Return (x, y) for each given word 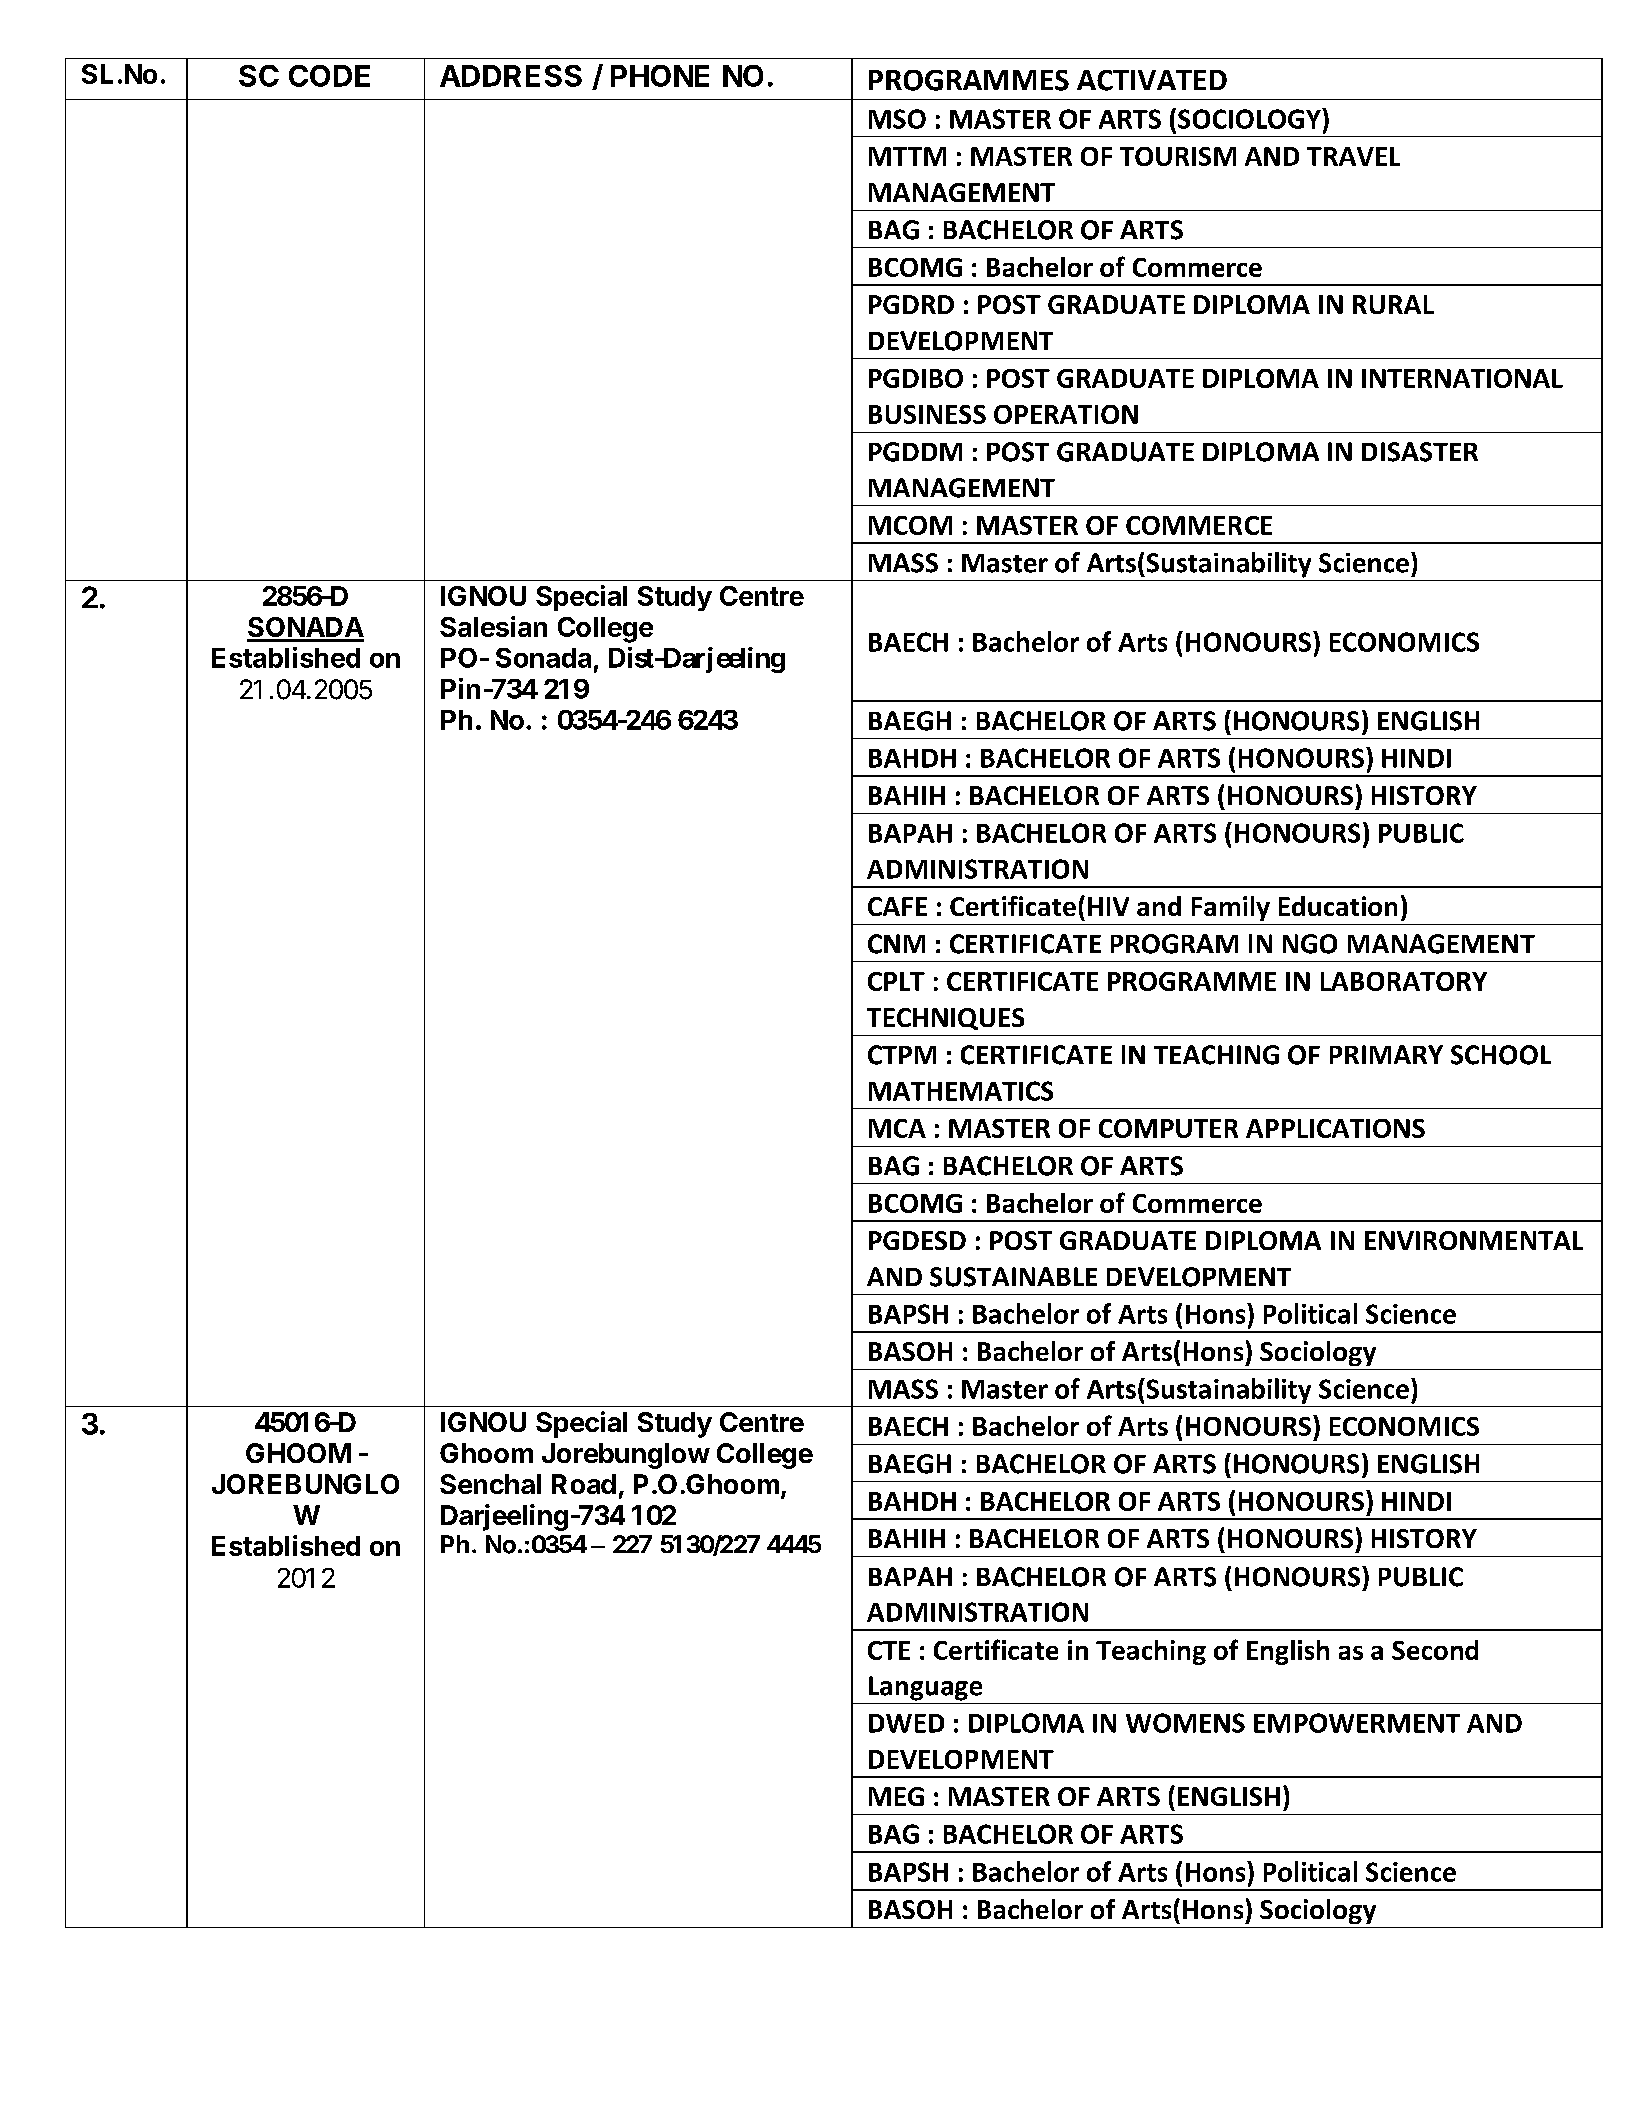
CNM (896, 944)
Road (584, 1484)
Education (1338, 906)
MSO (897, 119)
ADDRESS (511, 76)
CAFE (897, 906)
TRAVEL (1353, 156)
